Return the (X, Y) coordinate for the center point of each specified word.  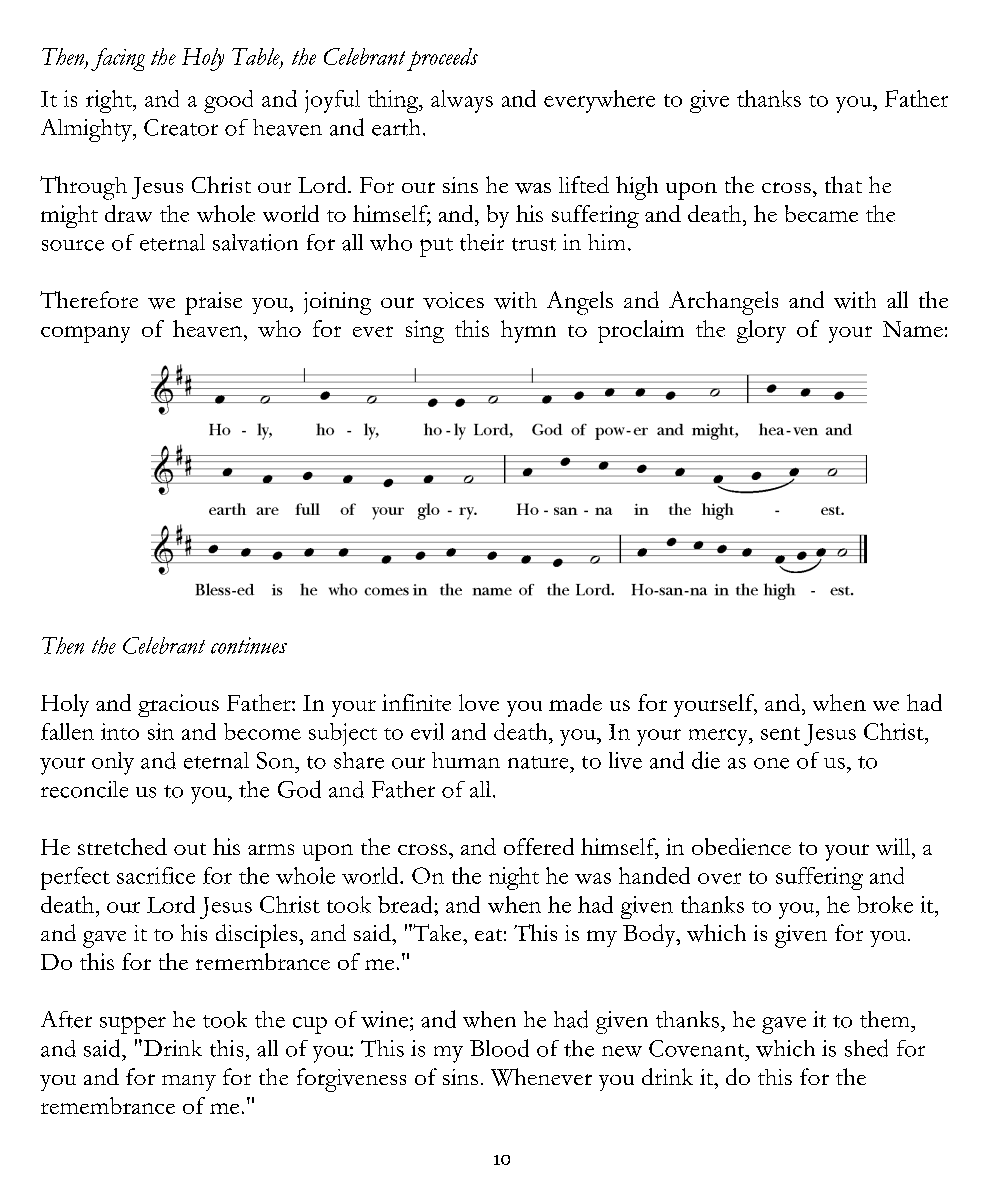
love (479, 702)
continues (249, 645)
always (462, 101)
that (843, 184)
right (110, 101)
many (189, 1083)
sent (780, 733)
